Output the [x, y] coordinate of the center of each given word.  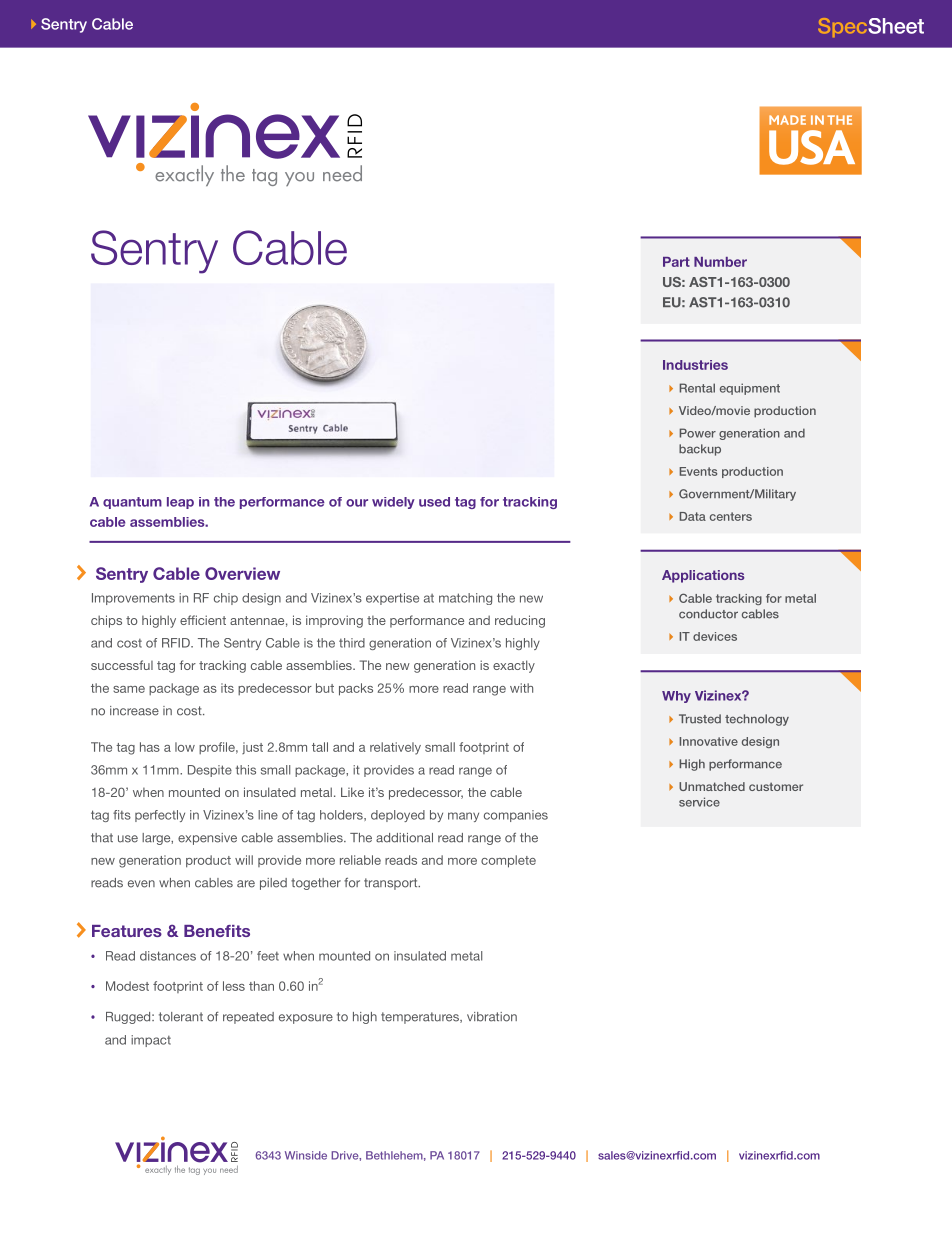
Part [676, 262]
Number [720, 262]
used [434, 502]
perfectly [160, 816]
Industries [695, 365]
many [463, 817]
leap [180, 503]
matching [465, 599]
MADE [787, 120]
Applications [703, 576]
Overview [242, 573]
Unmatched [712, 786]
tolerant [181, 1017]
